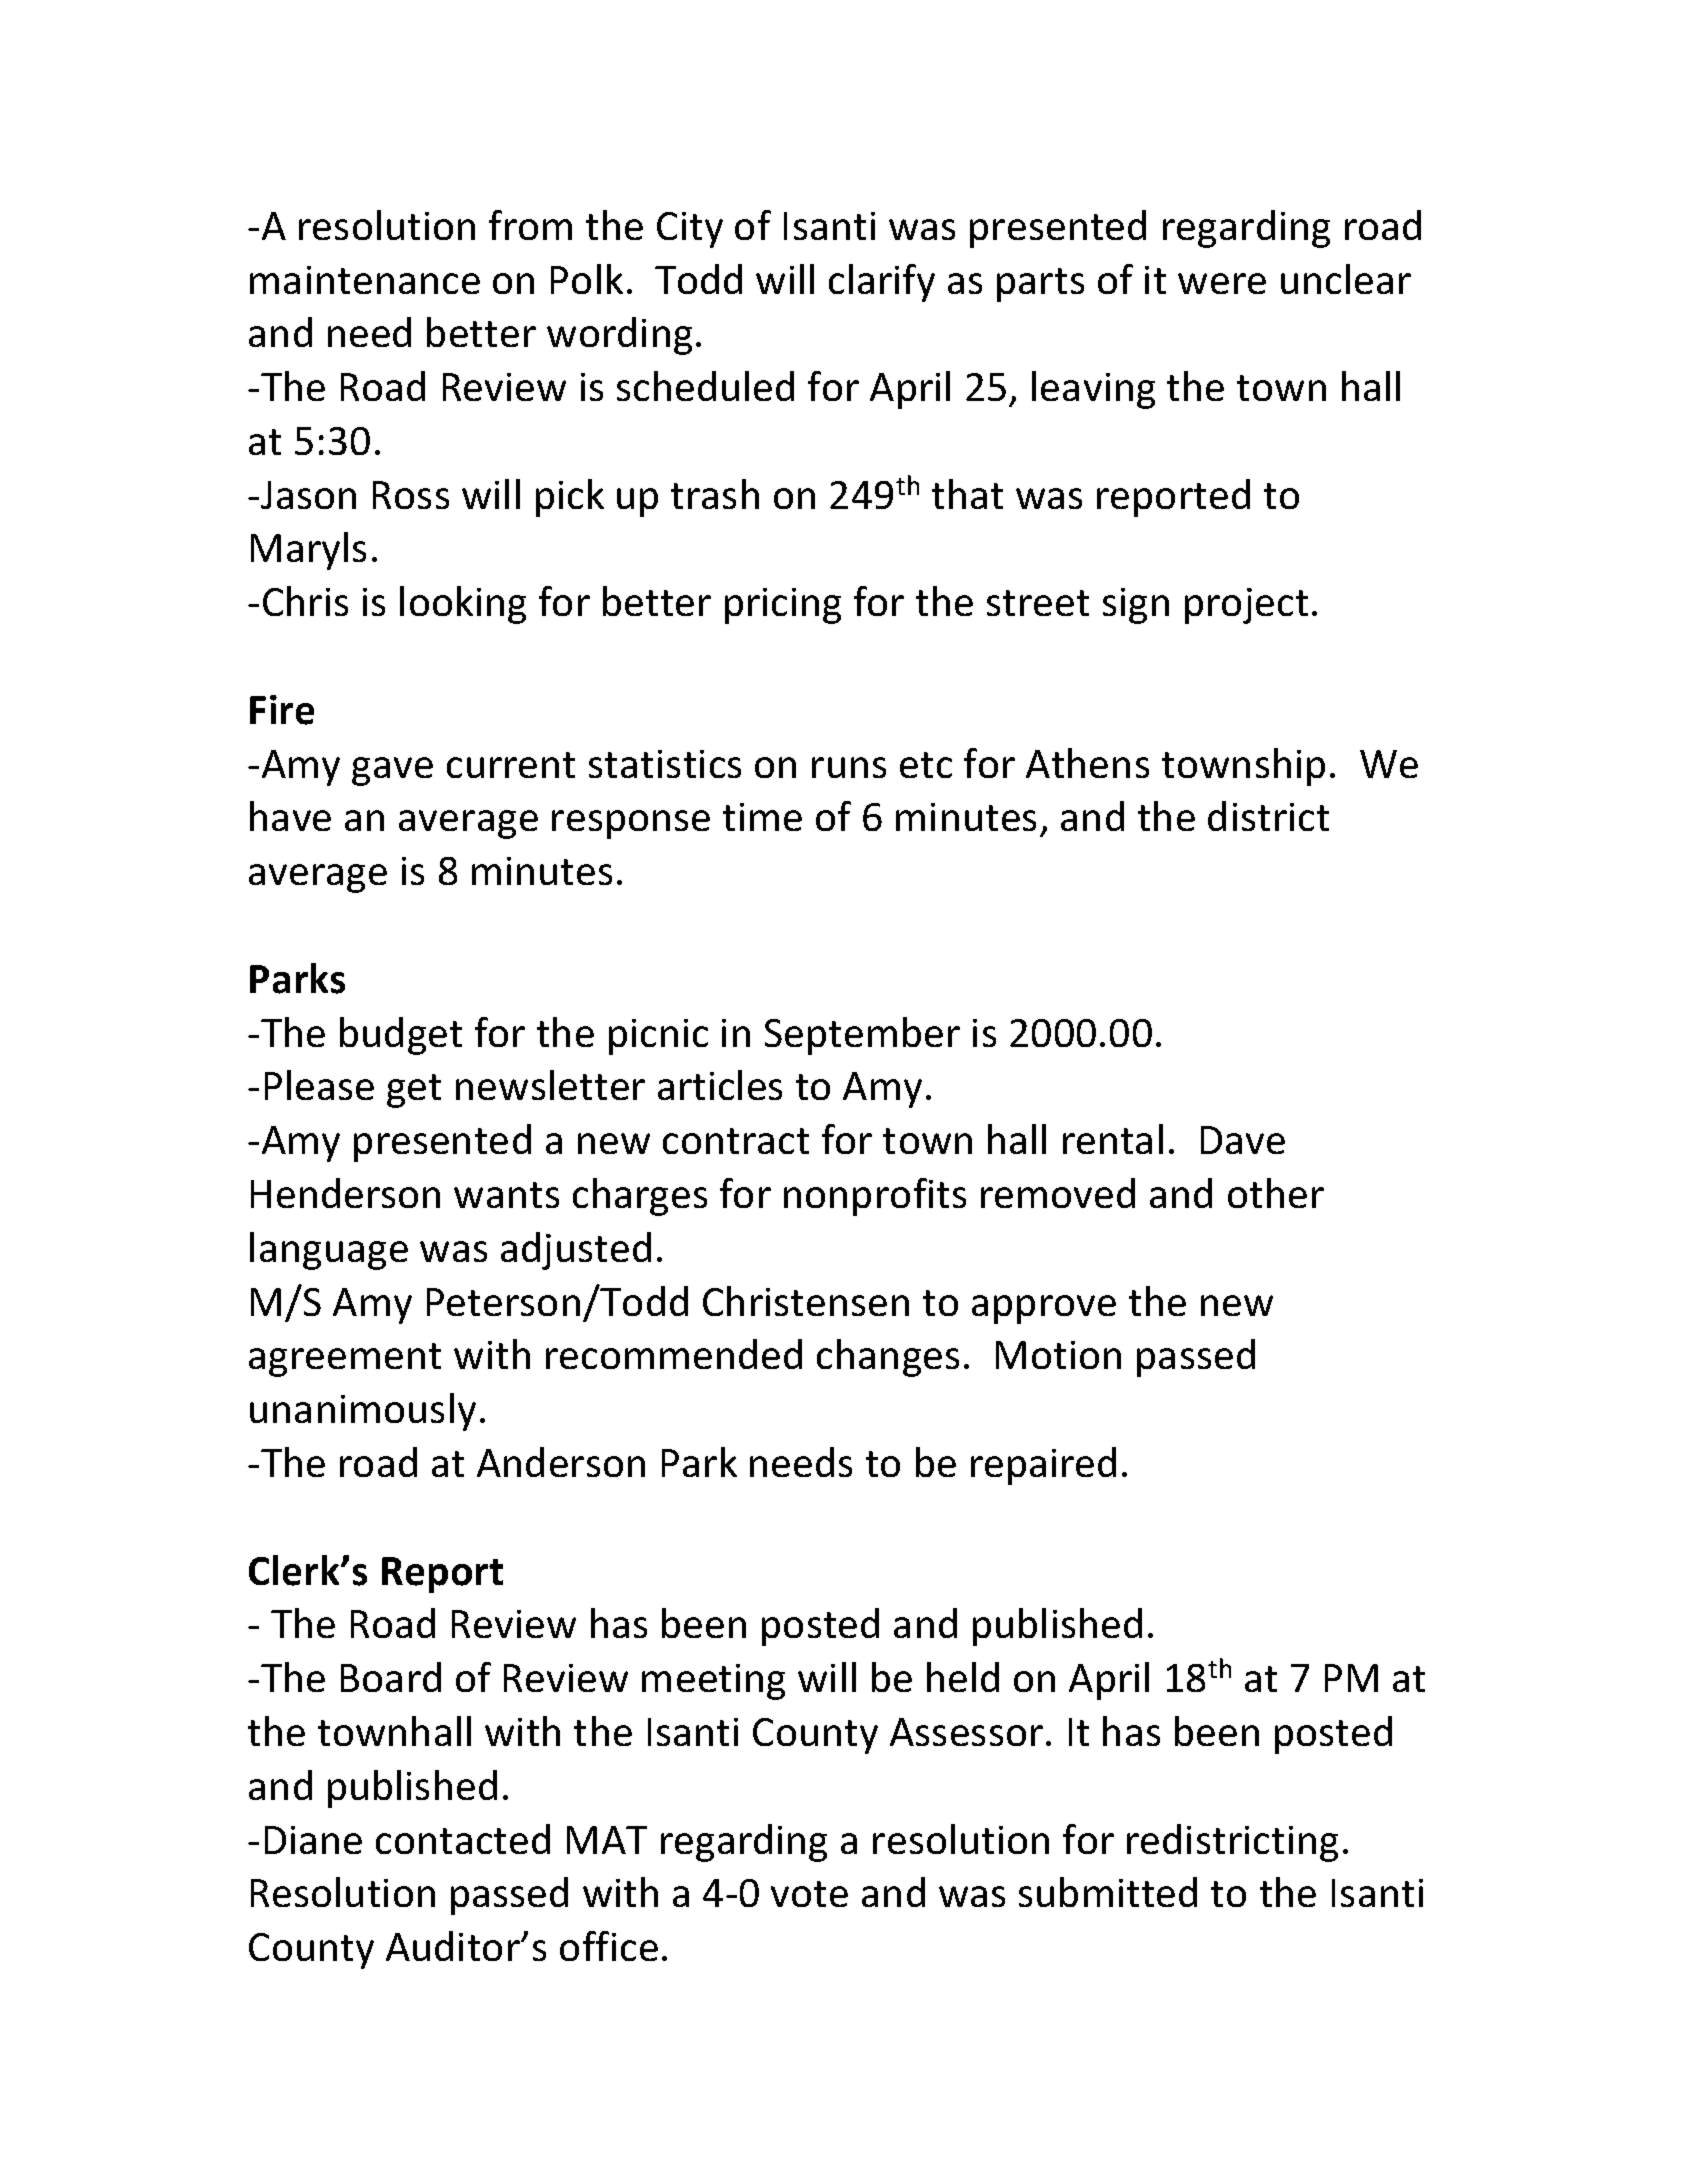  Describe the element at coordinates (888, 1358) in the screenshot. I see `changes` at that location.
